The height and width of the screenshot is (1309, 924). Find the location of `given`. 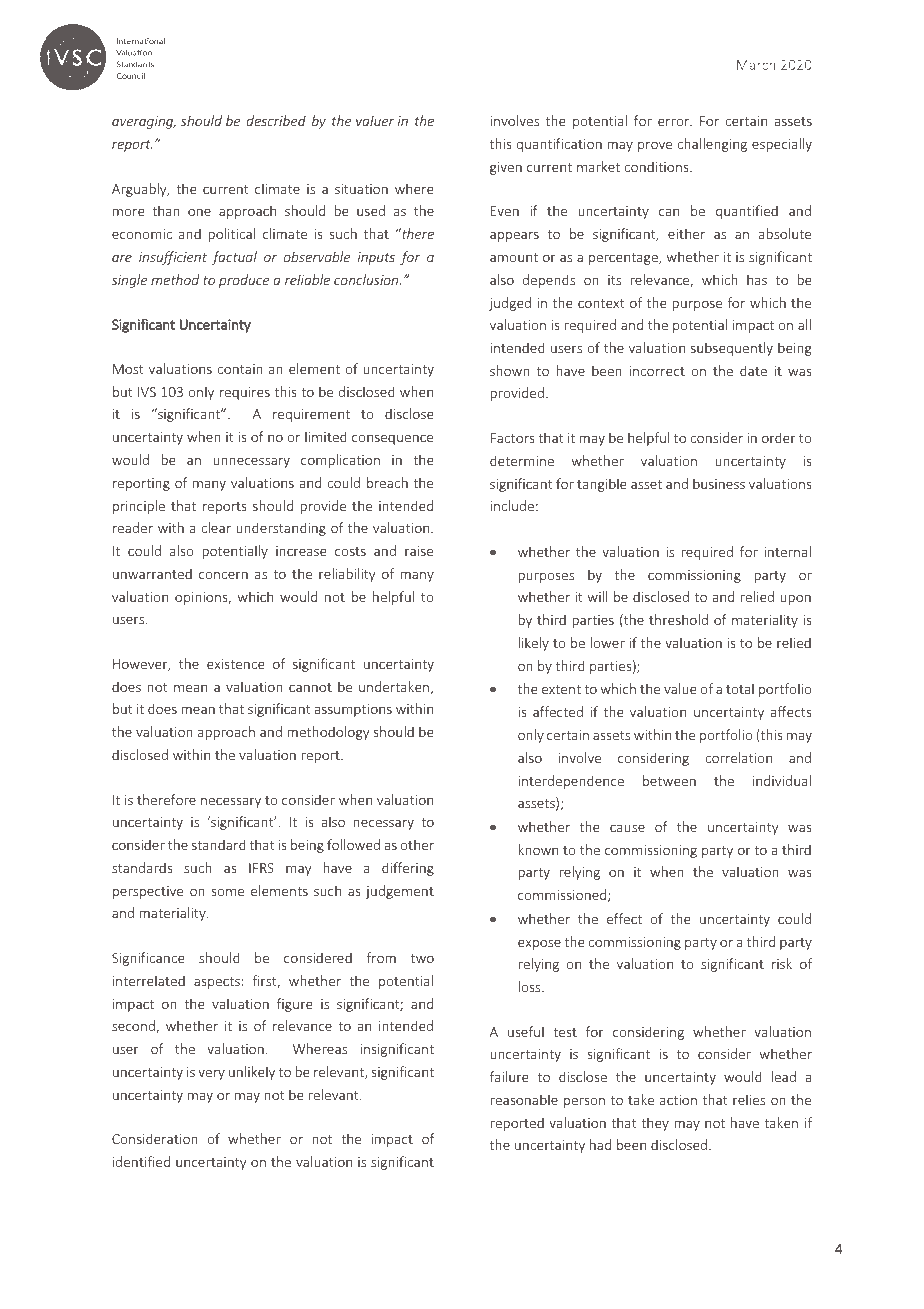

given is located at coordinates (506, 168).
